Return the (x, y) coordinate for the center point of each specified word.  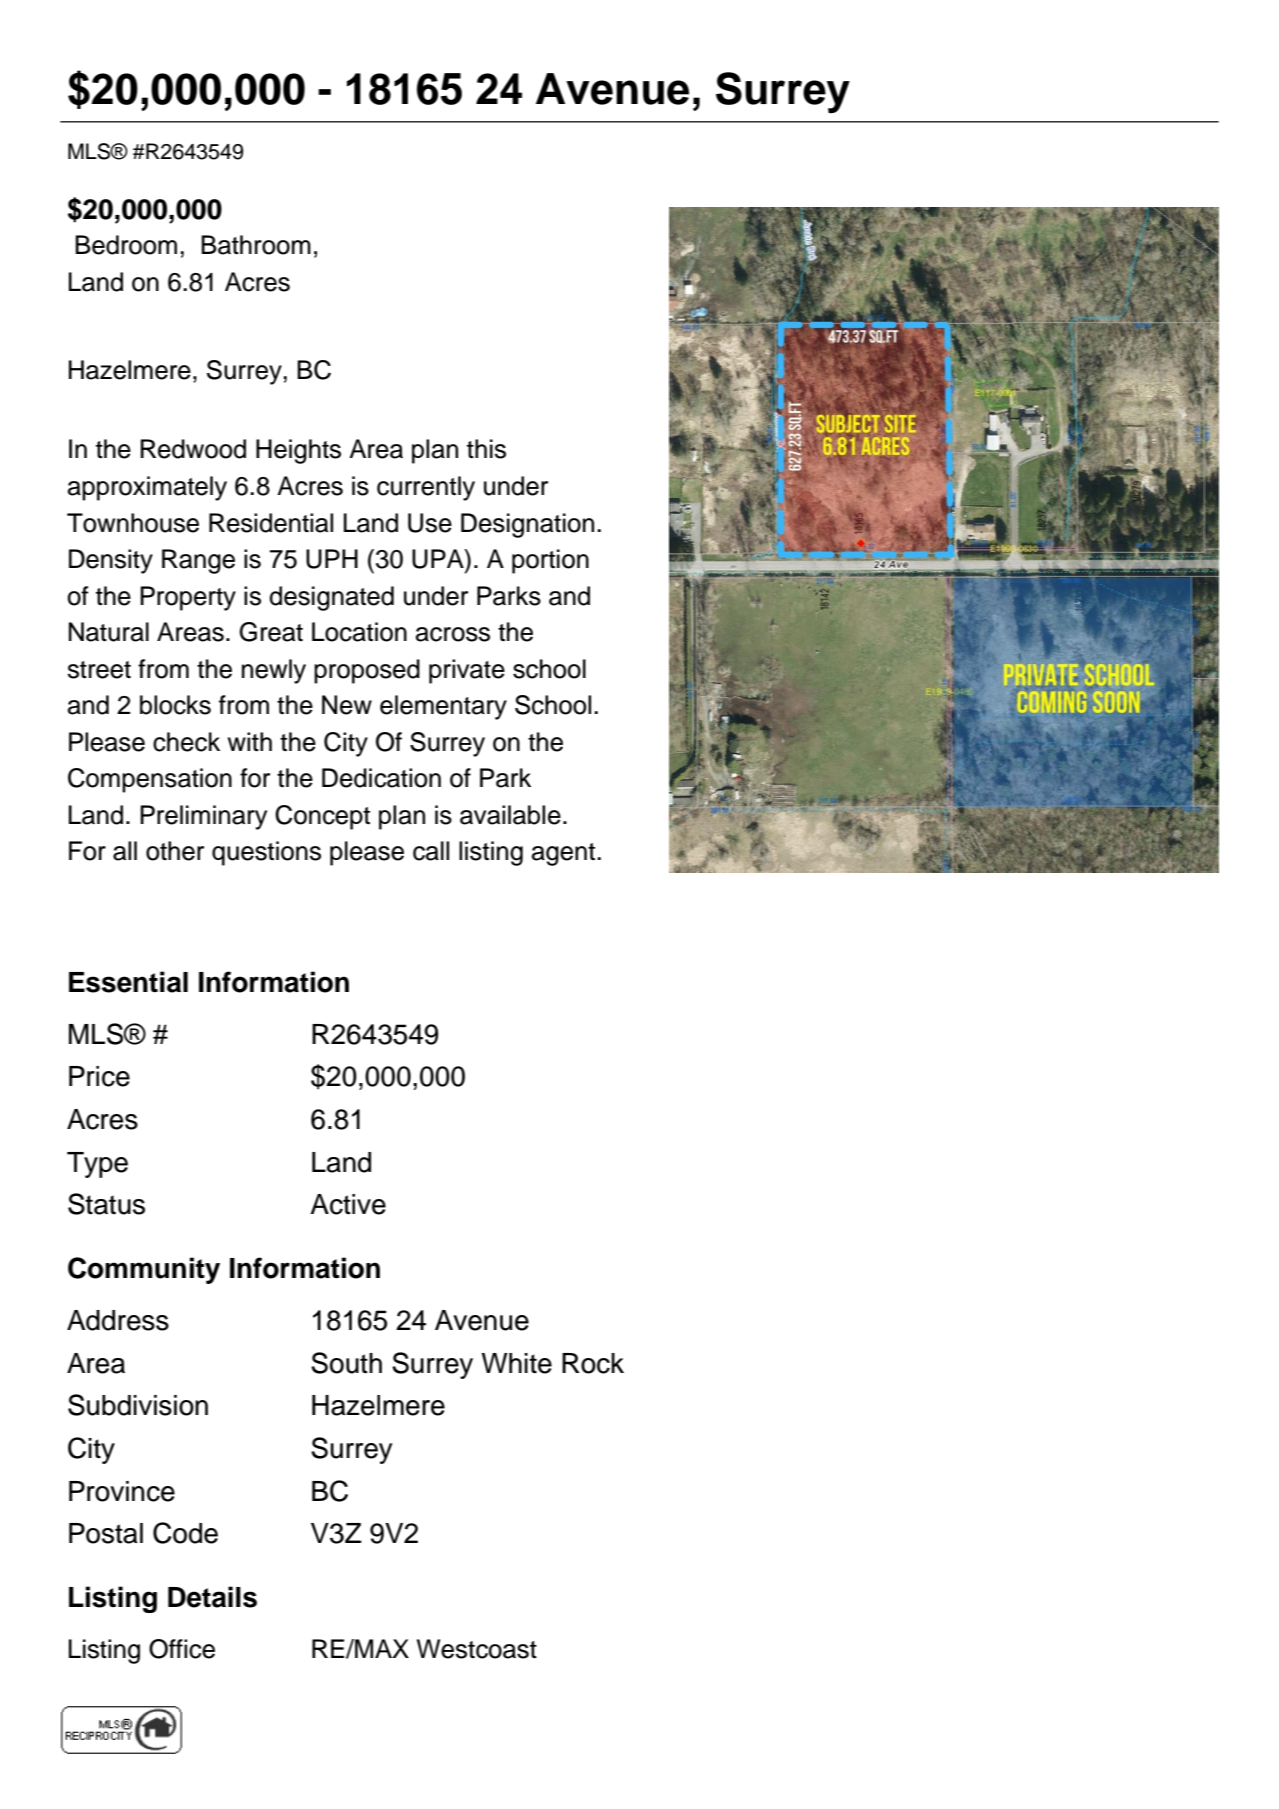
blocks (175, 705)
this (486, 449)
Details (212, 1597)
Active (348, 1204)
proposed (367, 671)
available (510, 815)
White (516, 1363)
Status (106, 1204)
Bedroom (126, 245)
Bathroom (256, 245)
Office (182, 1649)
